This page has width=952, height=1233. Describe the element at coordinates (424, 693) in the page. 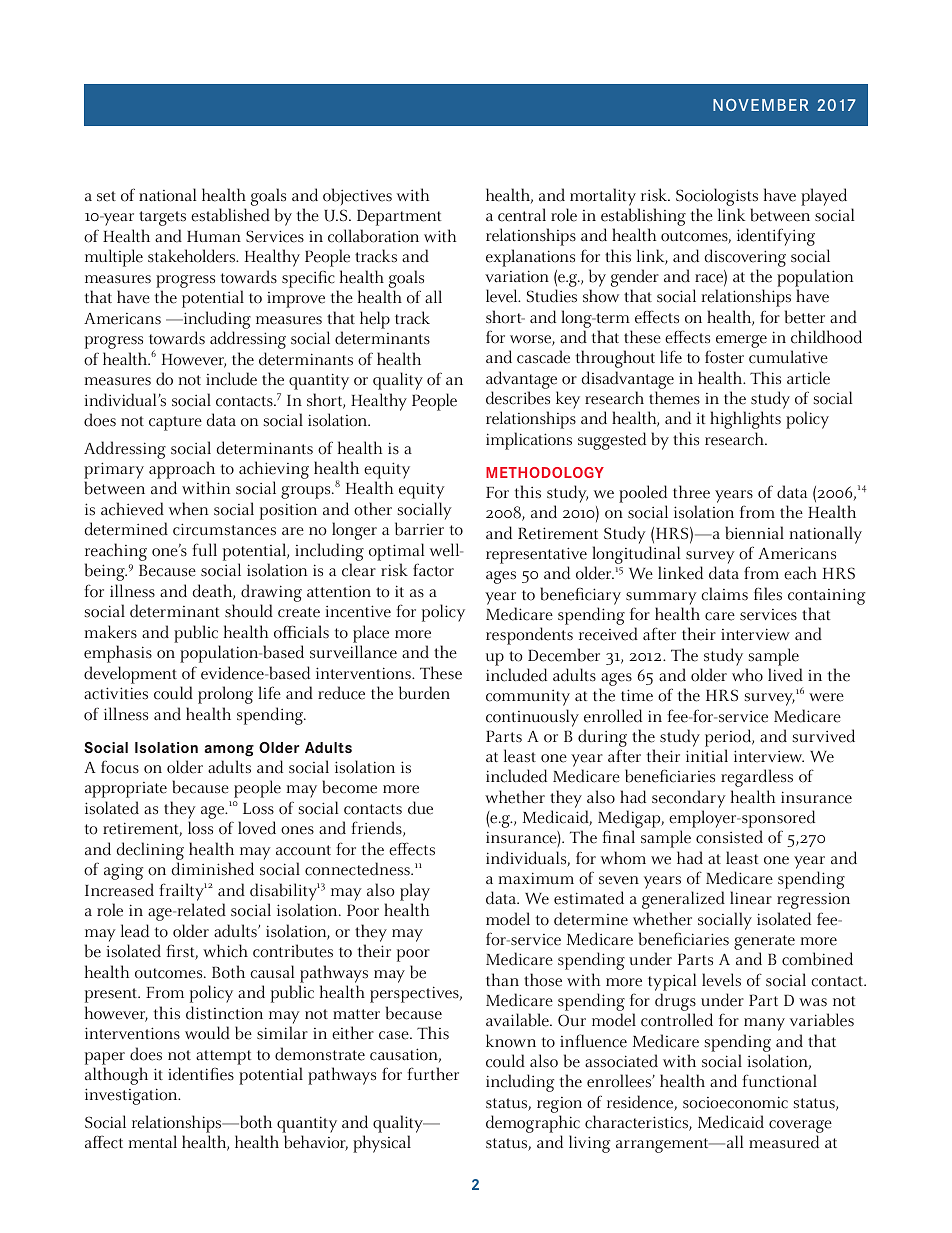

I see `burden` at that location.
